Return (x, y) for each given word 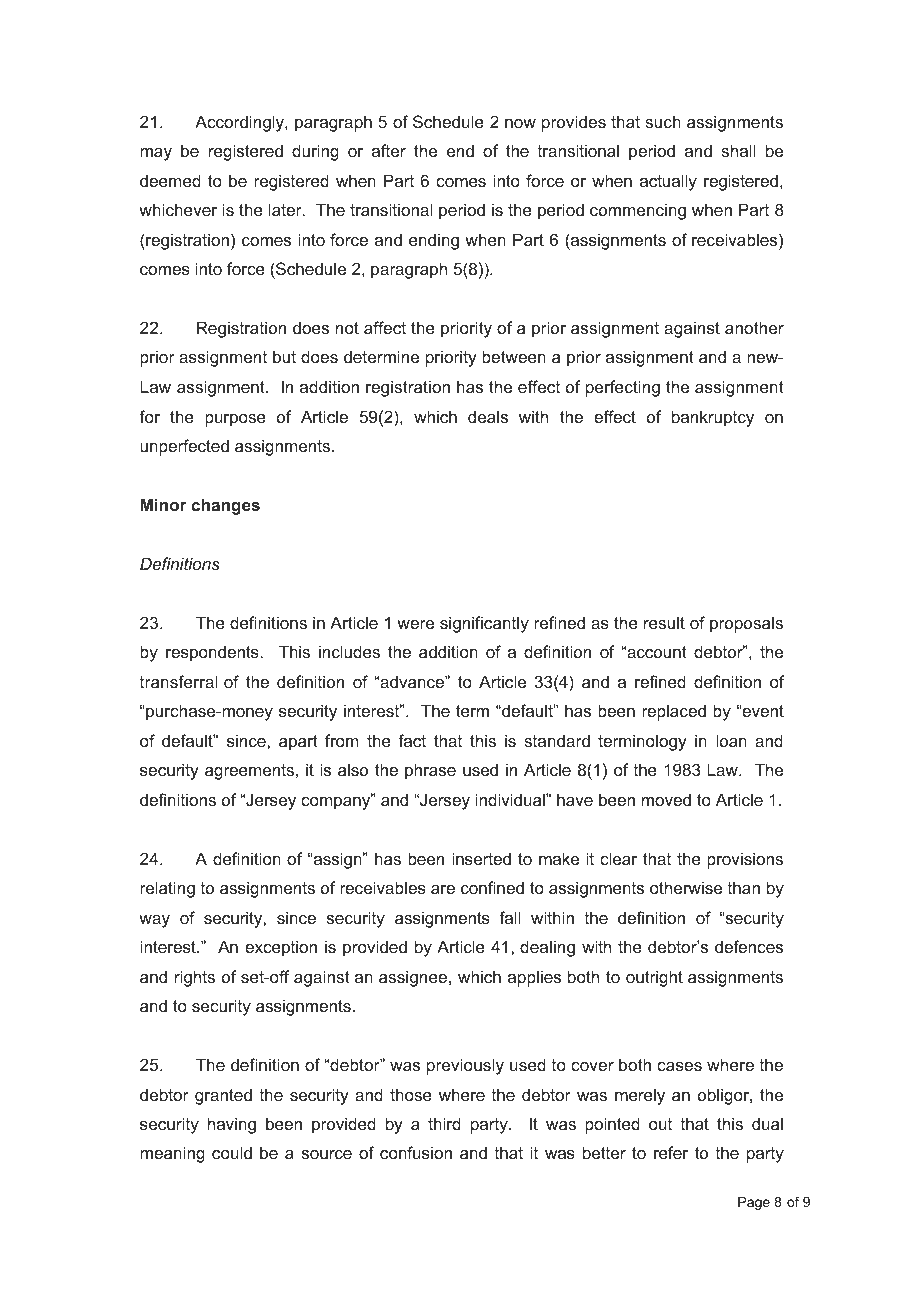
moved (666, 799)
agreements (249, 772)
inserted (481, 858)
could (232, 1152)
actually (668, 182)
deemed (170, 180)
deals (488, 416)
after (389, 150)
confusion (416, 1152)
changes (225, 506)
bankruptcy (713, 418)
